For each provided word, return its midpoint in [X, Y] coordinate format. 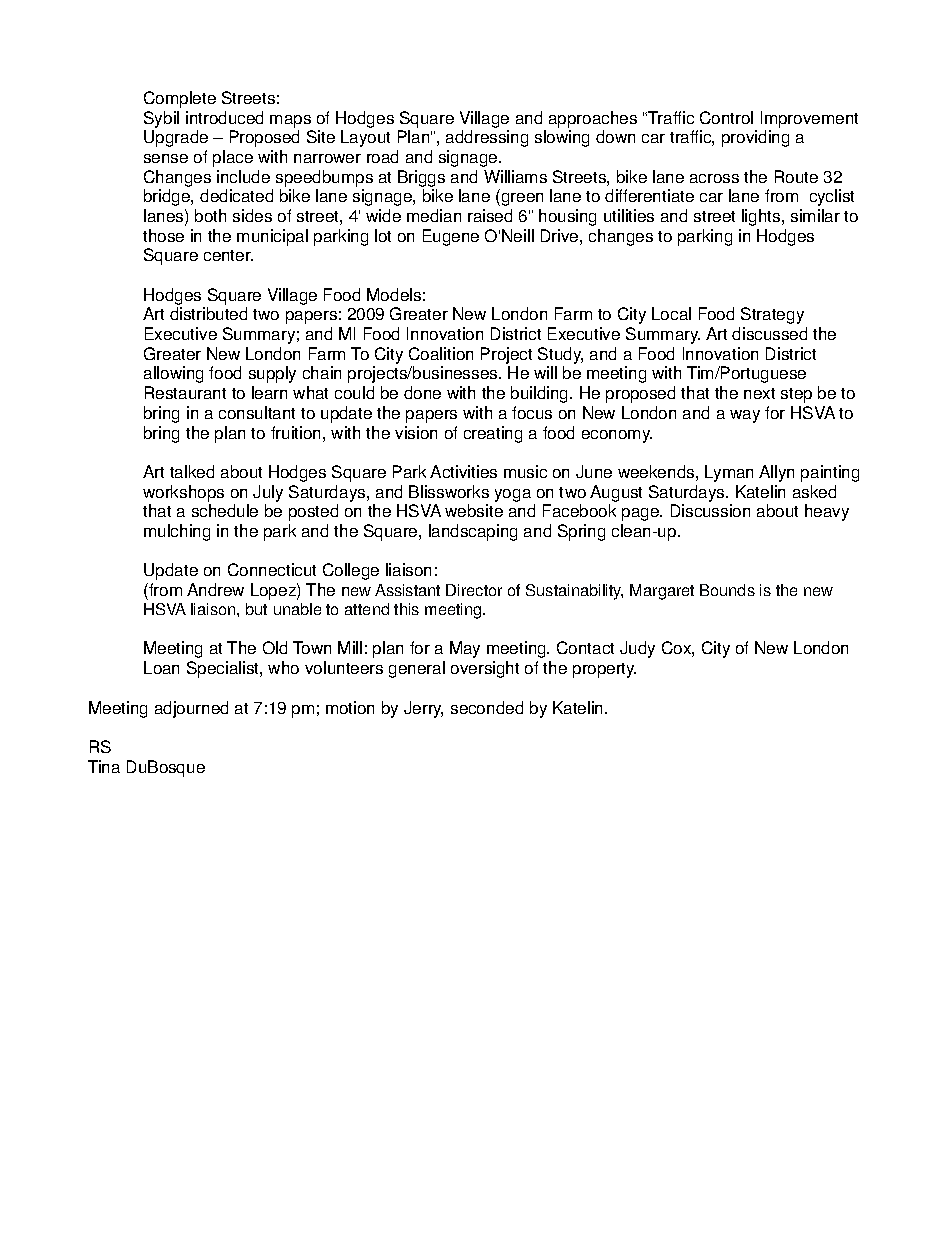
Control [726, 117]
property [604, 670]
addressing [487, 138]
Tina [104, 766]
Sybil [161, 119]
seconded [487, 707]
